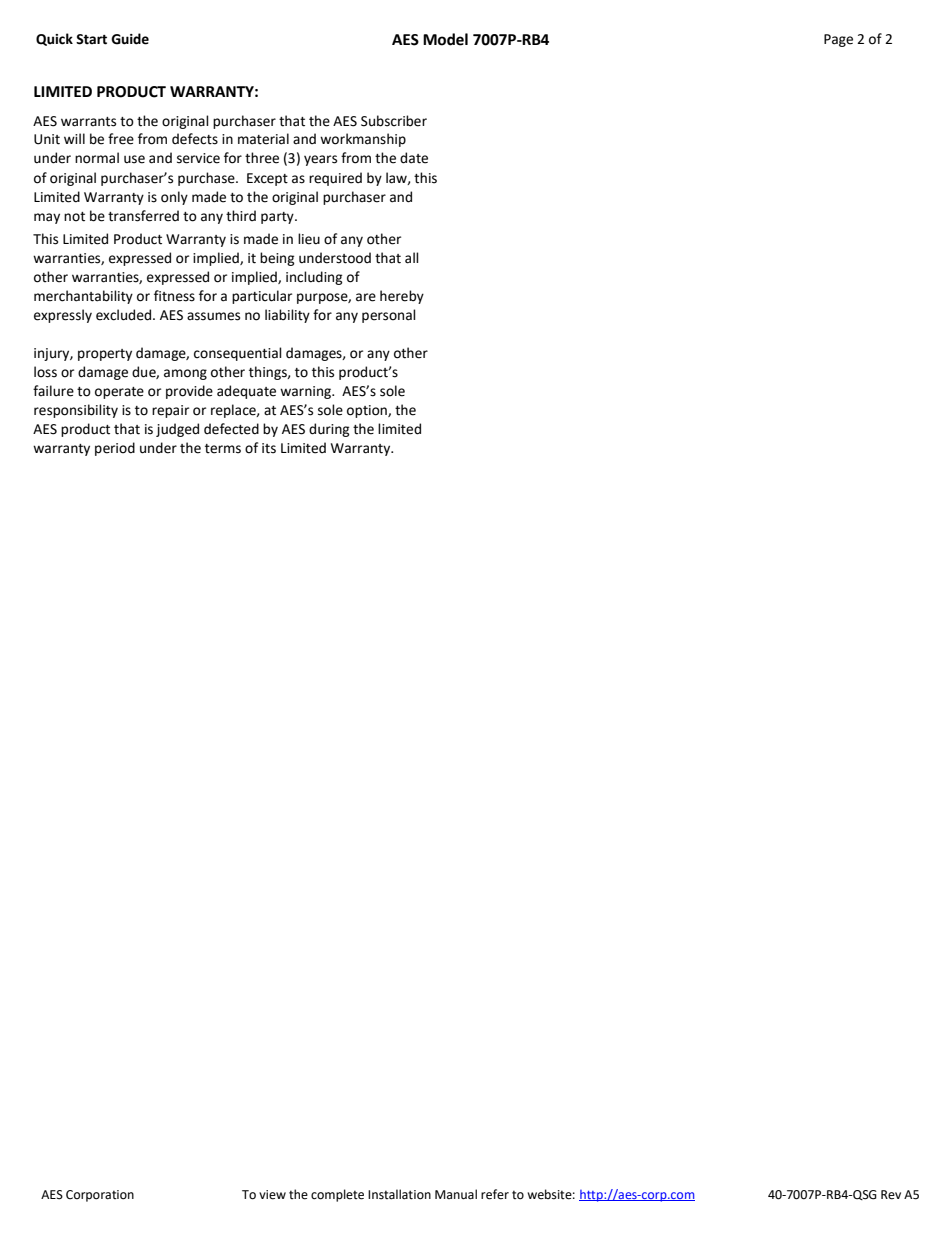 The width and height of the image is (952, 1233). What do you see at coordinates (456, 1194) in the image?
I see `Manual` at bounding box center [456, 1194].
